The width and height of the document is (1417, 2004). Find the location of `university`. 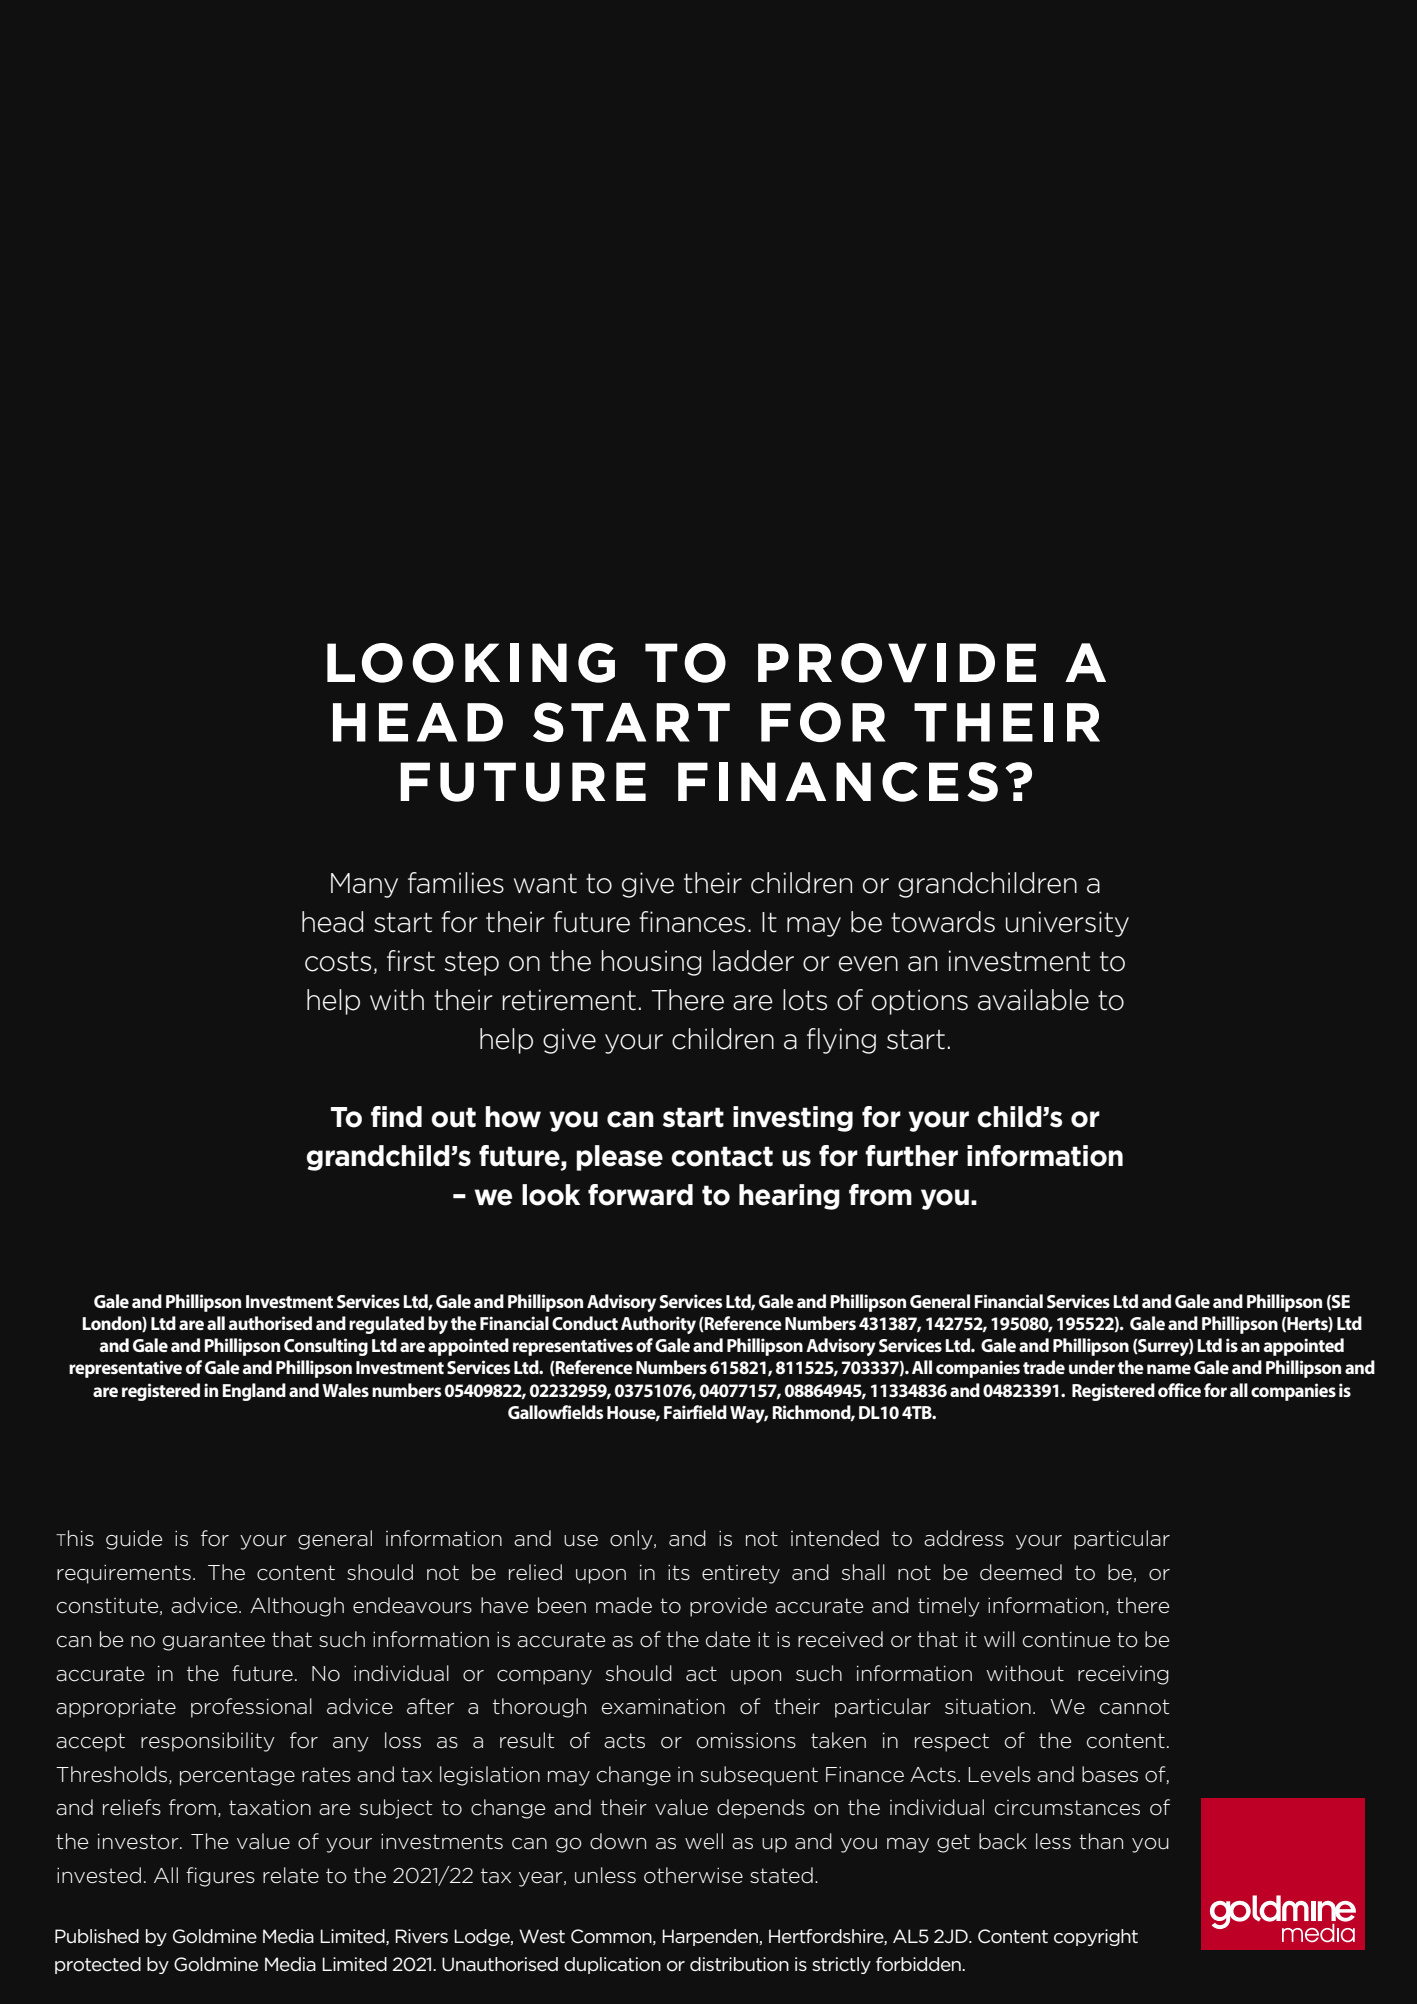

university is located at coordinates (1067, 924).
